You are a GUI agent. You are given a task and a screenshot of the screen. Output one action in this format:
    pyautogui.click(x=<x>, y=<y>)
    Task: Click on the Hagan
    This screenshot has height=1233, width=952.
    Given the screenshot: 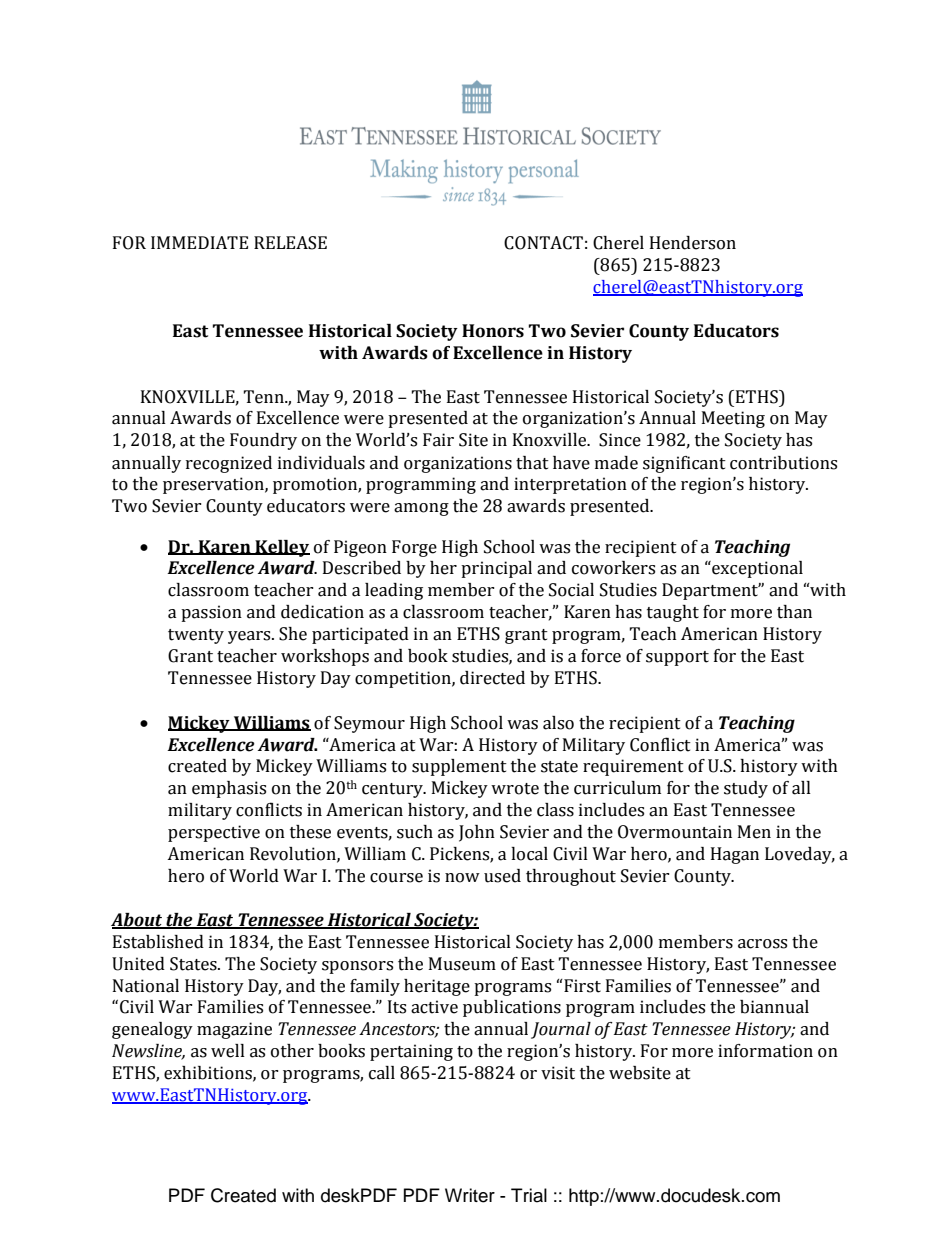 What is the action you would take?
    pyautogui.click(x=735, y=855)
